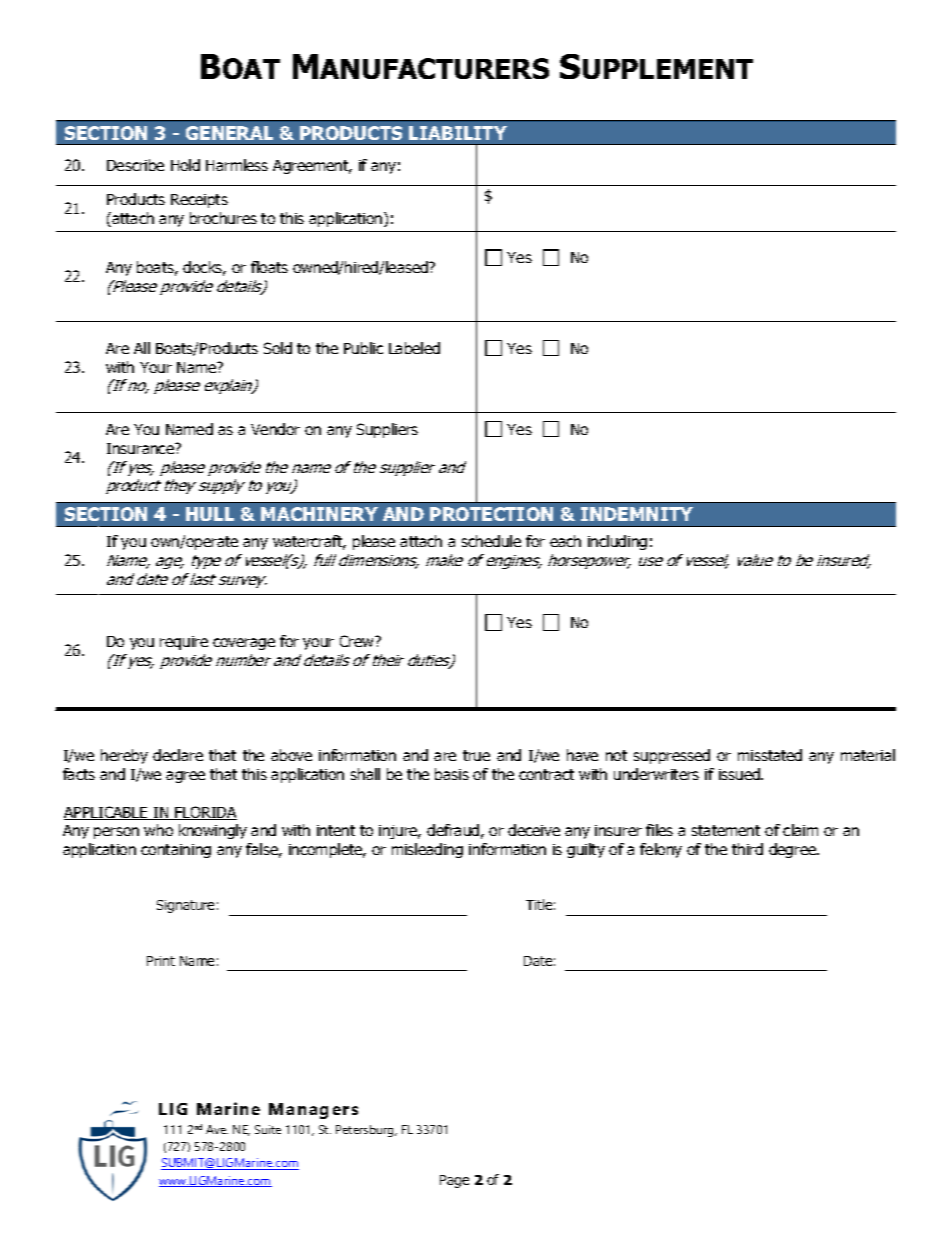  What do you see at coordinates (366, 1131) in the page?
I see `Petersburg` at bounding box center [366, 1131].
